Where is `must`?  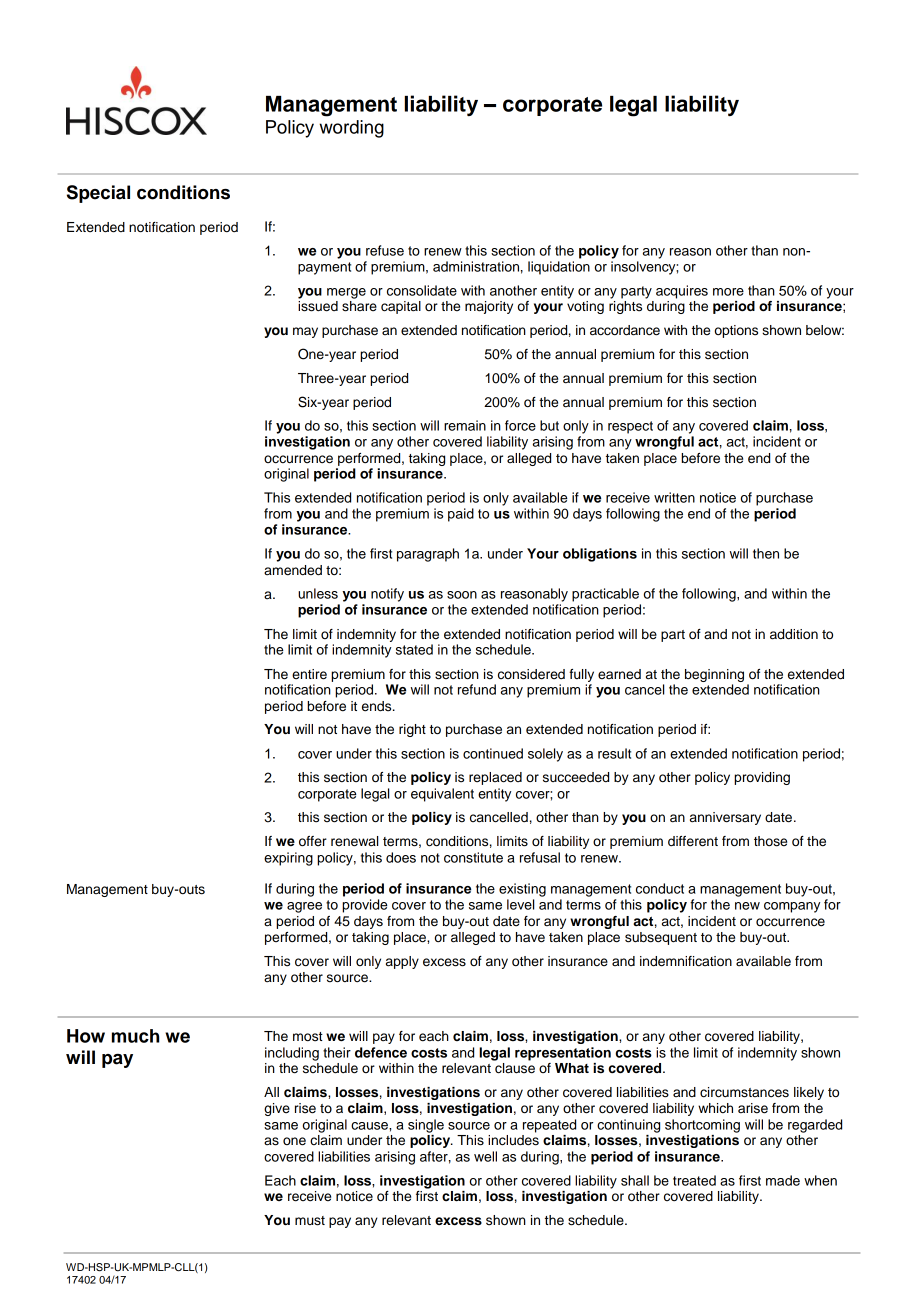 must is located at coordinates (310, 1221).
